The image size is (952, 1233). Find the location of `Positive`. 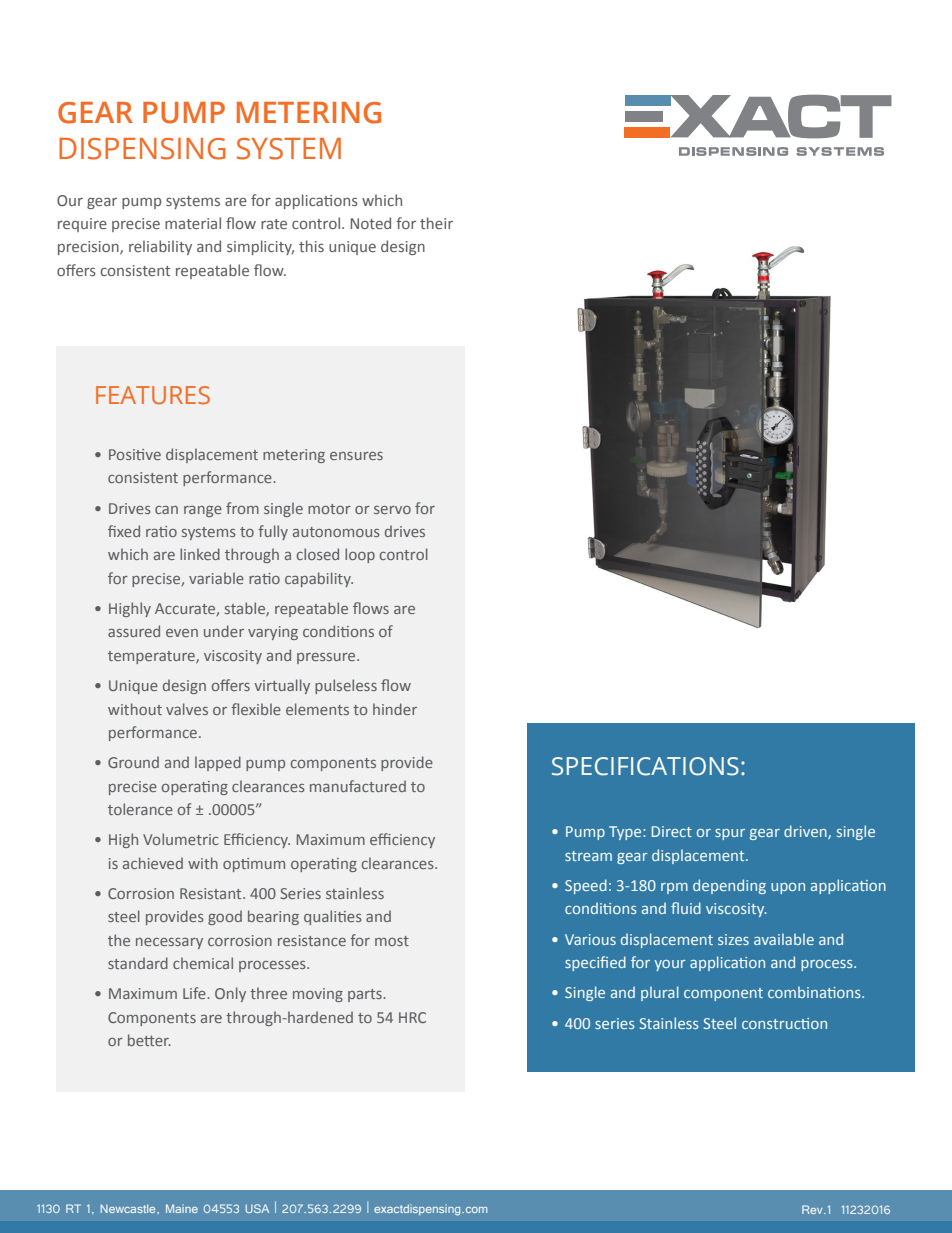

Positive is located at coordinates (135, 454).
